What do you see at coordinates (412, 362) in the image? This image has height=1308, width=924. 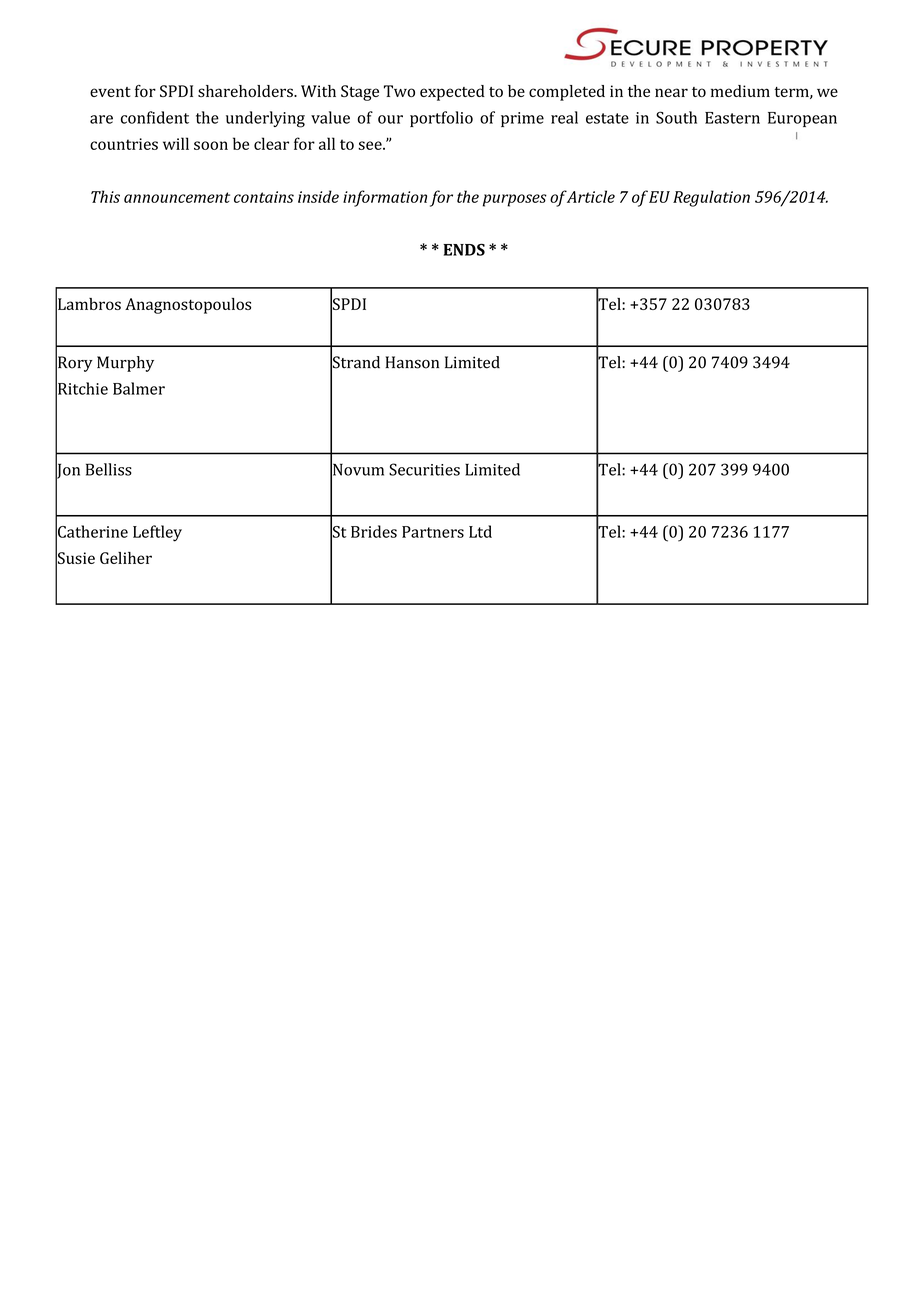 I see `Hanson` at bounding box center [412, 362].
